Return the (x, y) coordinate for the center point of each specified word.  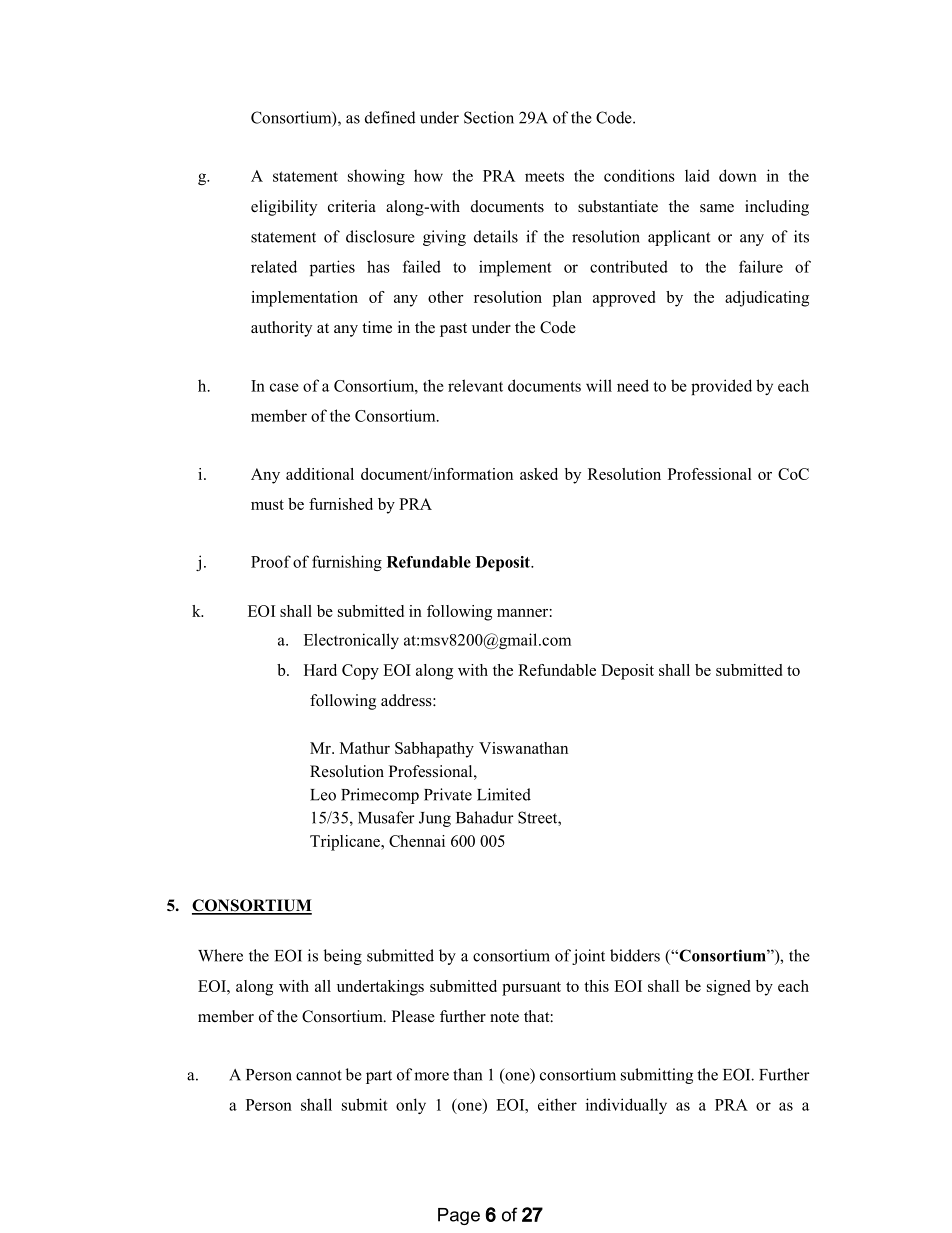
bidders (635, 955)
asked (539, 474)
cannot (319, 1075)
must (267, 505)
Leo (323, 795)
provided (721, 387)
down (738, 175)
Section (489, 117)
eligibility (284, 208)
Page (459, 1216)
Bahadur (485, 817)
